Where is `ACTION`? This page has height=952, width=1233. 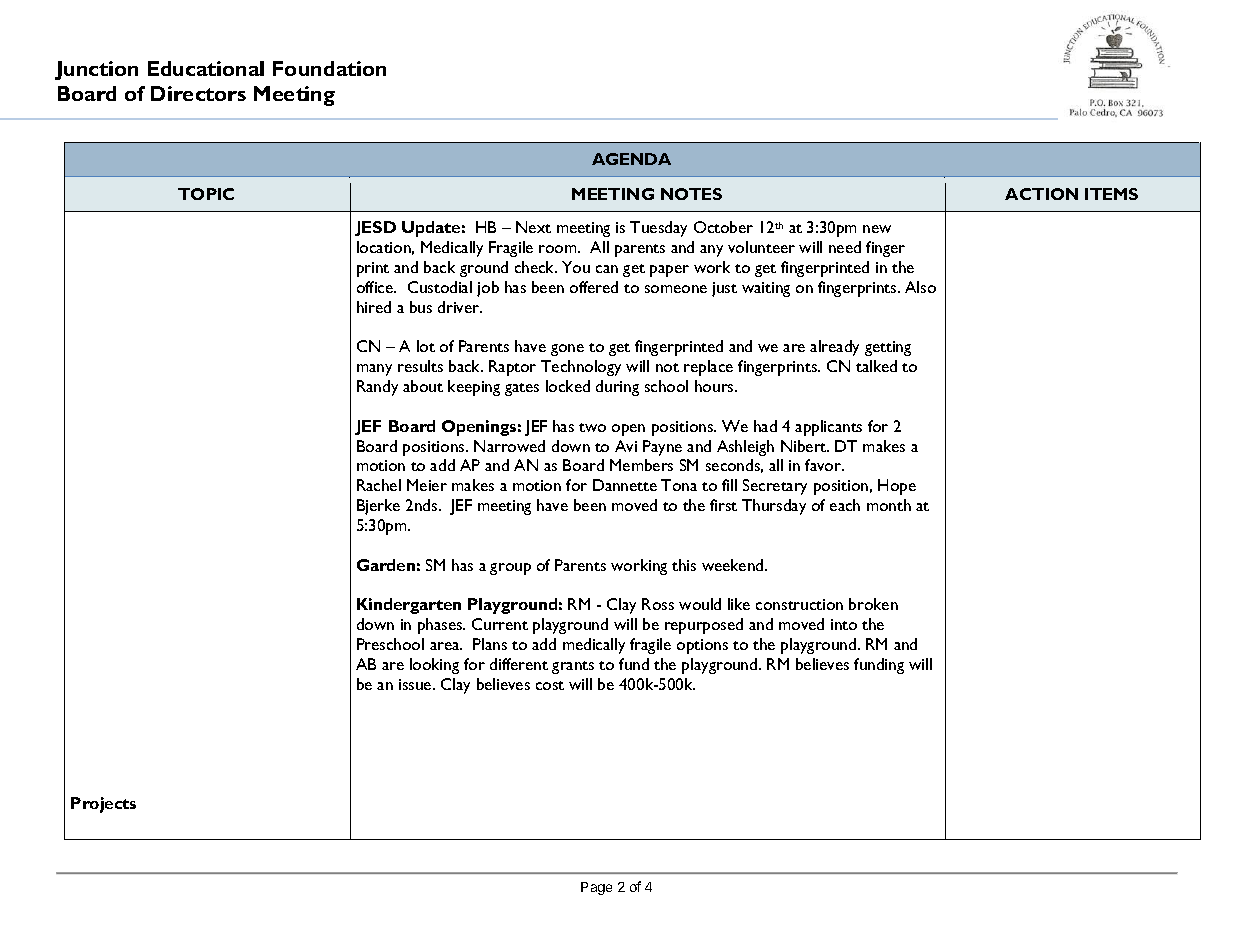
ACTION is located at coordinates (1041, 194).
